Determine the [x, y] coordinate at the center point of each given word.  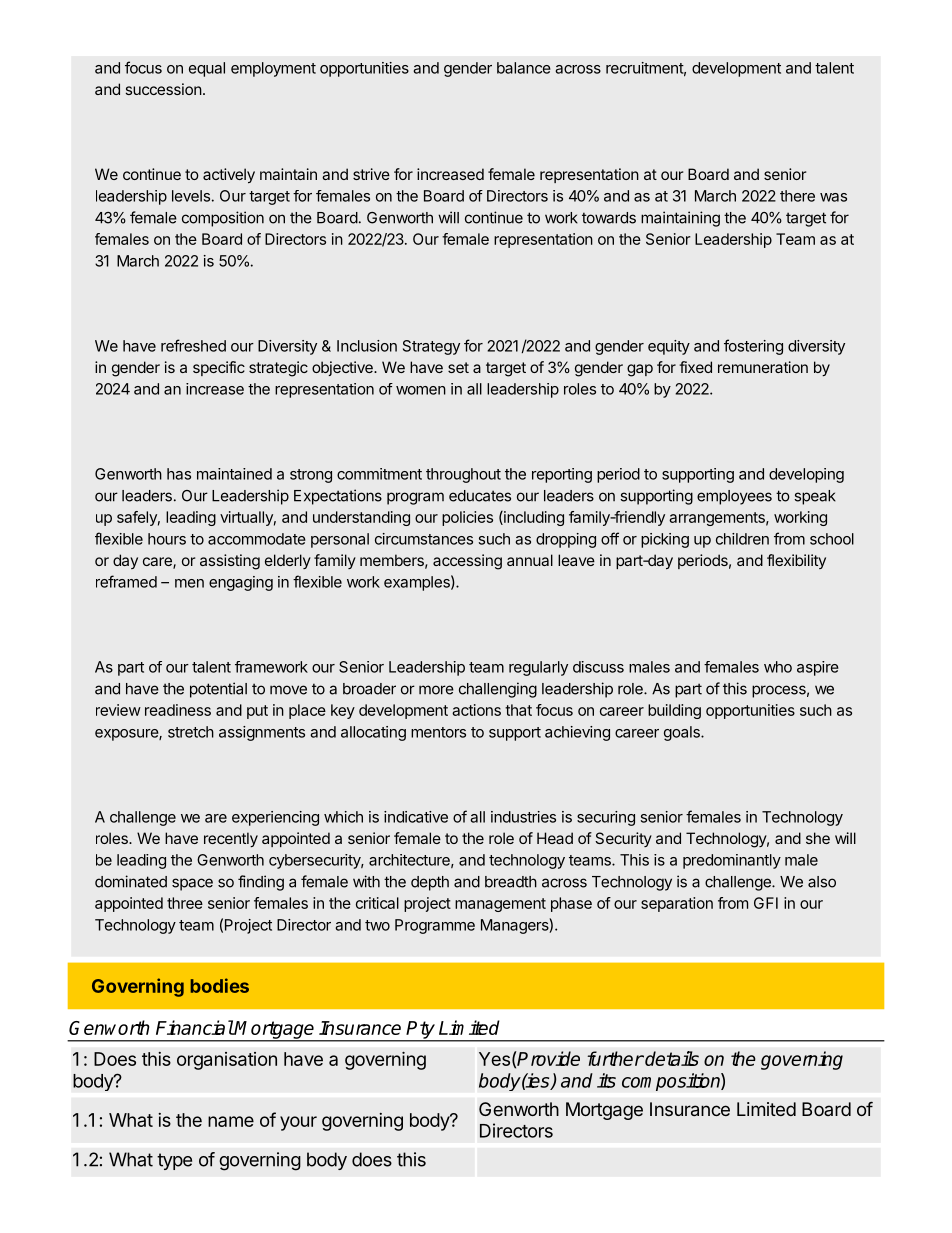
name [231, 1121]
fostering [753, 347]
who [778, 667]
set [458, 367]
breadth [511, 882]
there [797, 196]
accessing [467, 562]
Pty [421, 1031]
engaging [241, 583]
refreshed [193, 345]
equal [207, 69]
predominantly [732, 861]
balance [524, 68]
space [192, 884]
